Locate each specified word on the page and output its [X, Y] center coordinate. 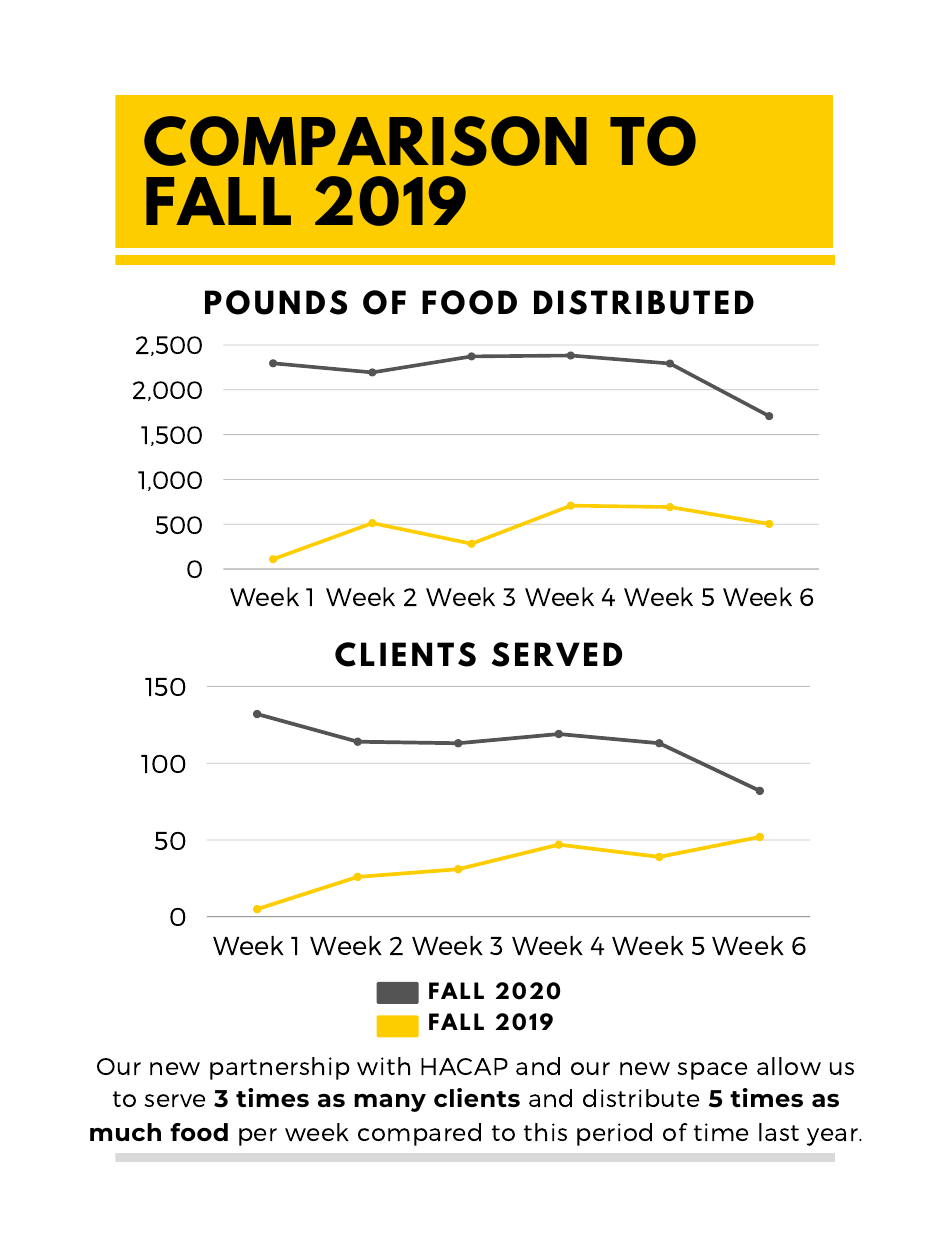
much [125, 1132]
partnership [280, 1068]
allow [789, 1066]
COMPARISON [365, 141]
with [383, 1066]
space [712, 1071]
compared [419, 1134]
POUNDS [276, 302]
